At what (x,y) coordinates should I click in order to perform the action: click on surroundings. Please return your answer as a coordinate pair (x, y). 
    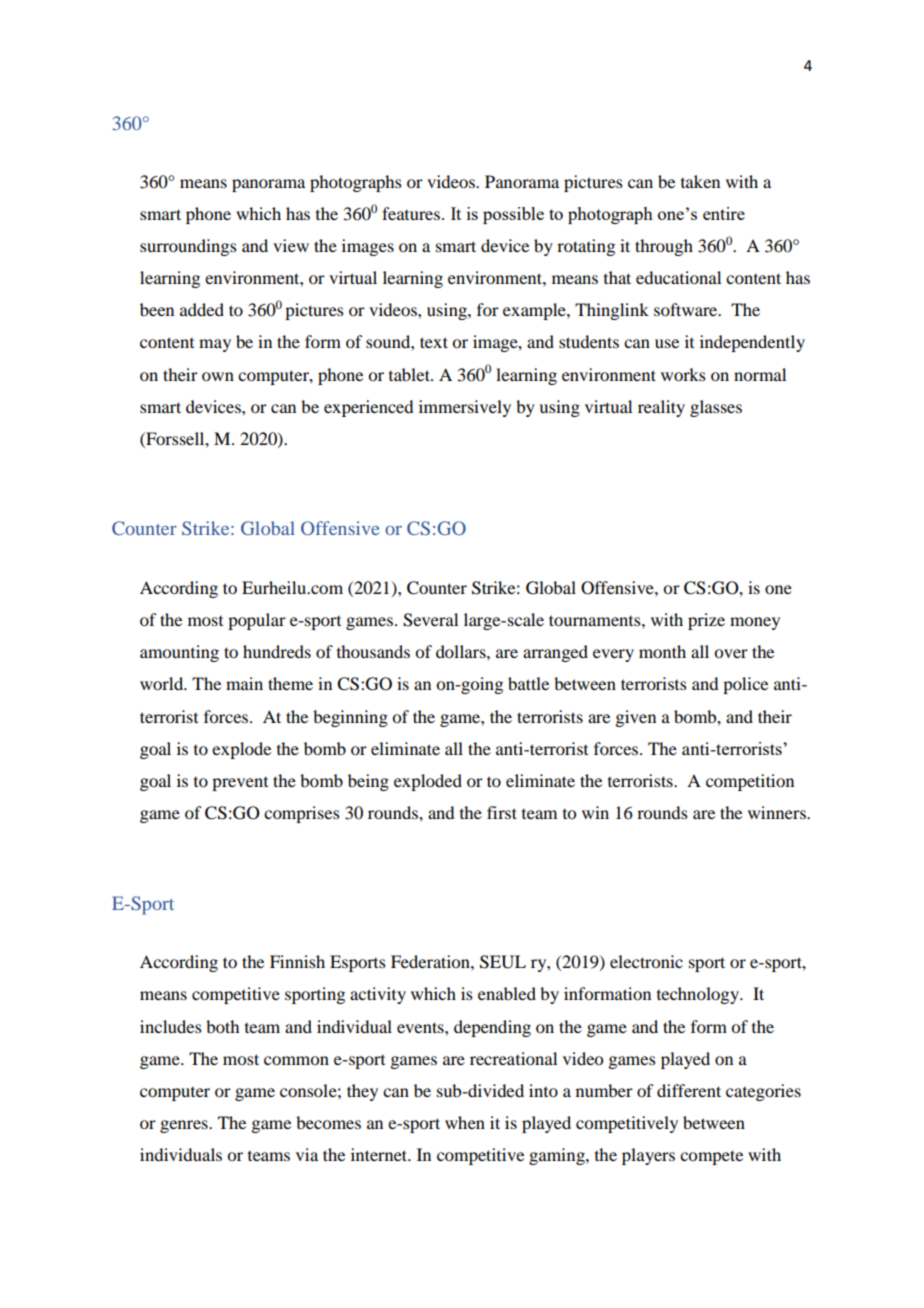
    Looking at the image, I should click on (188, 247).
